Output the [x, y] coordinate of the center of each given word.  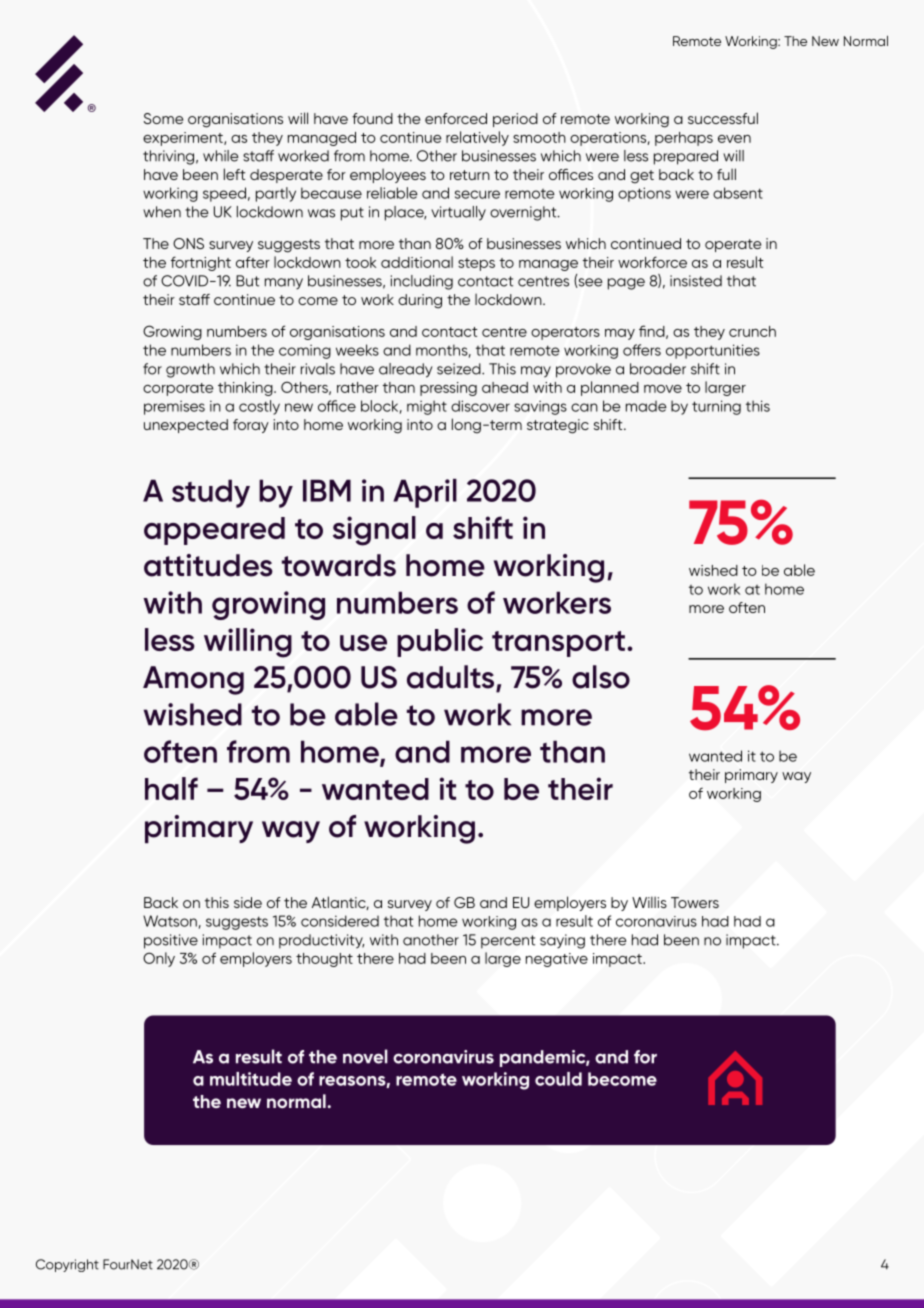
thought [324, 960]
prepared [686, 157]
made [646, 406]
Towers [695, 902]
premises [174, 407]
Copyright [67, 1265]
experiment [184, 139]
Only [159, 959]
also [601, 677]
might [427, 407]
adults [452, 678]
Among [193, 680]
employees [388, 175]
